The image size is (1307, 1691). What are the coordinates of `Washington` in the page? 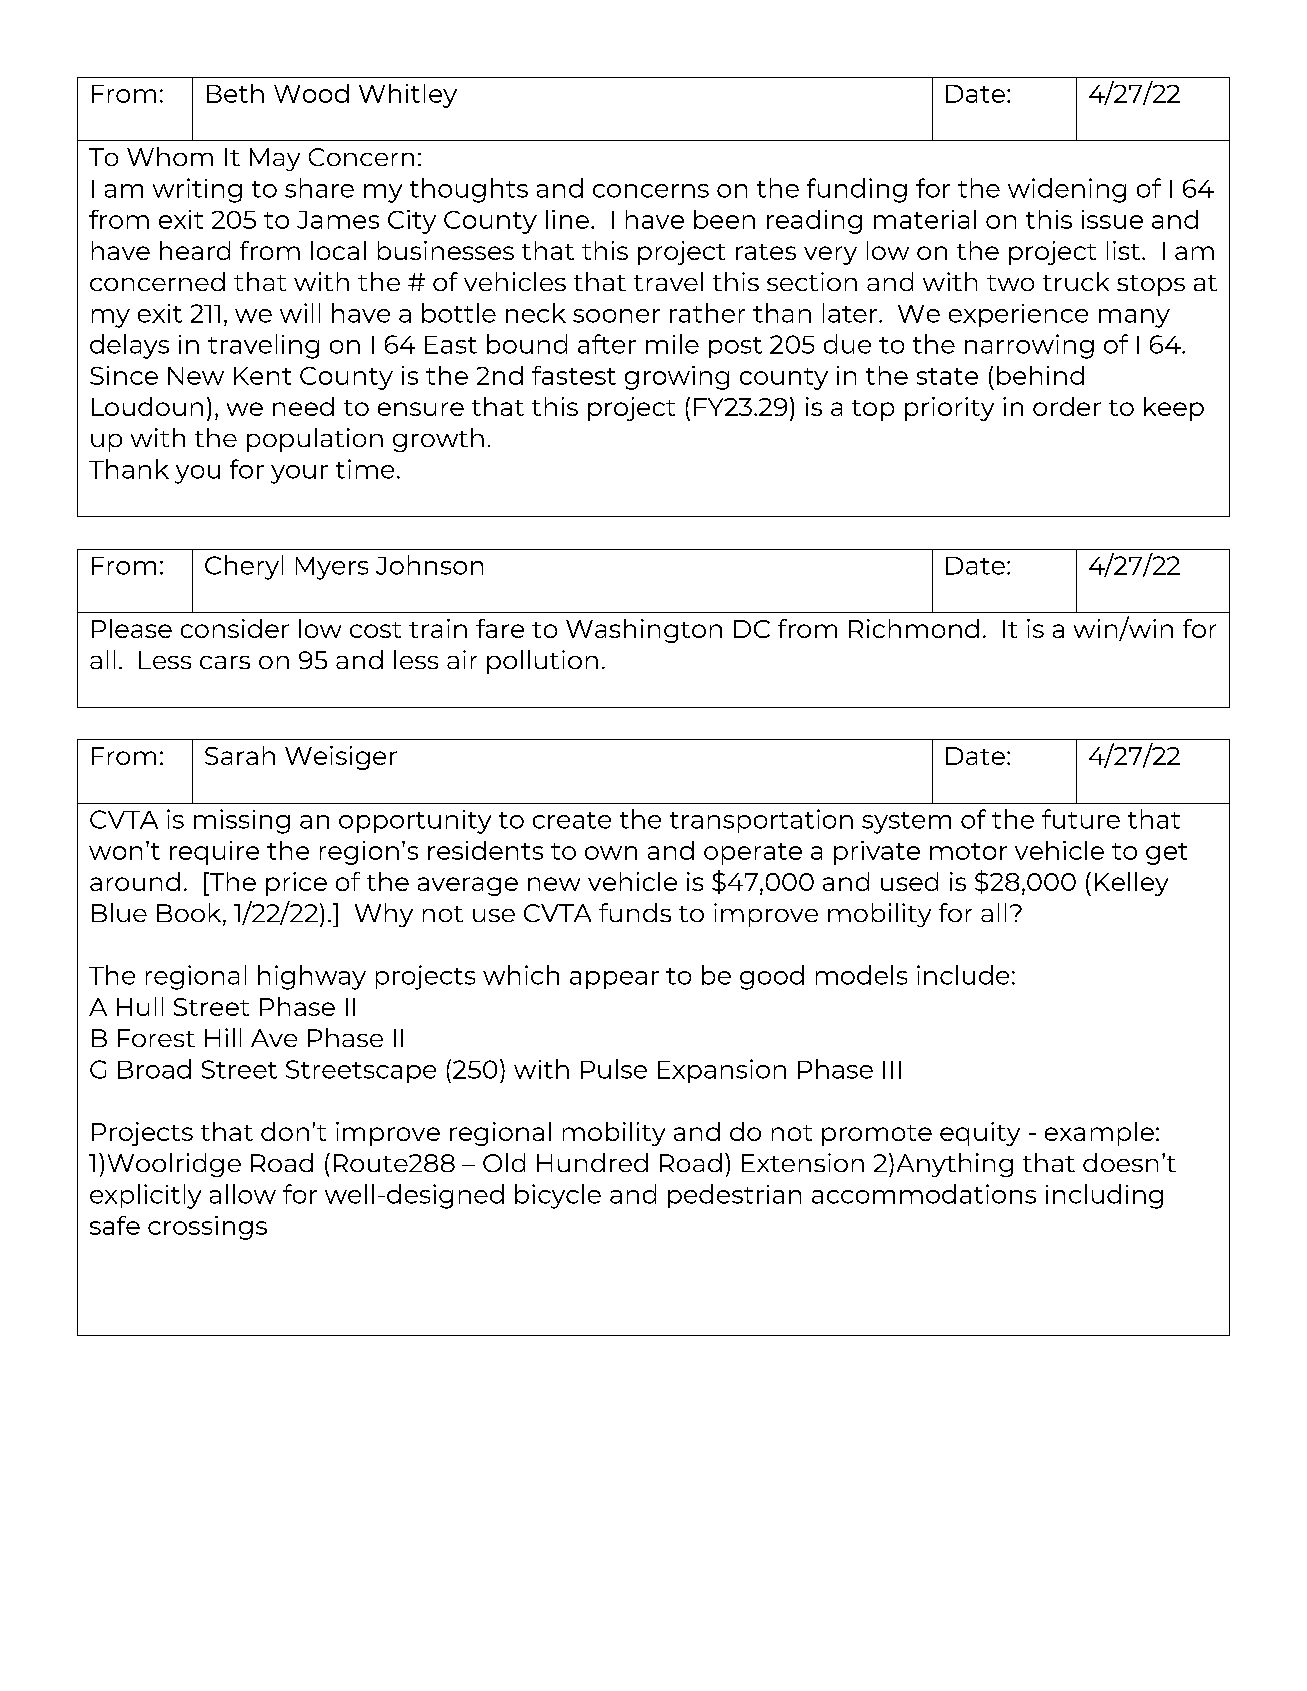 It's located at (644, 631).
